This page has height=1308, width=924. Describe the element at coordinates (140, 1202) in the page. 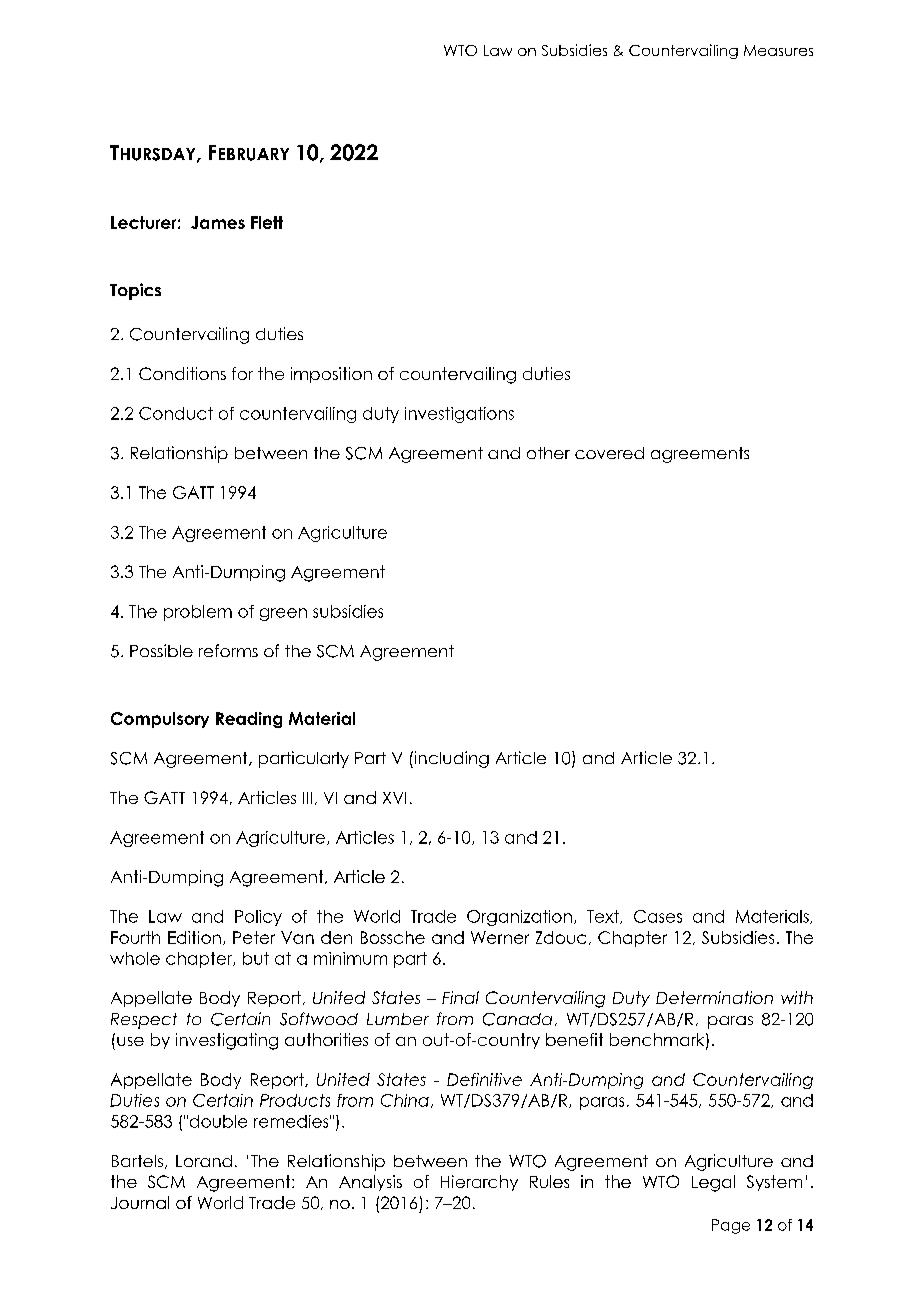

I see `Journal` at that location.
